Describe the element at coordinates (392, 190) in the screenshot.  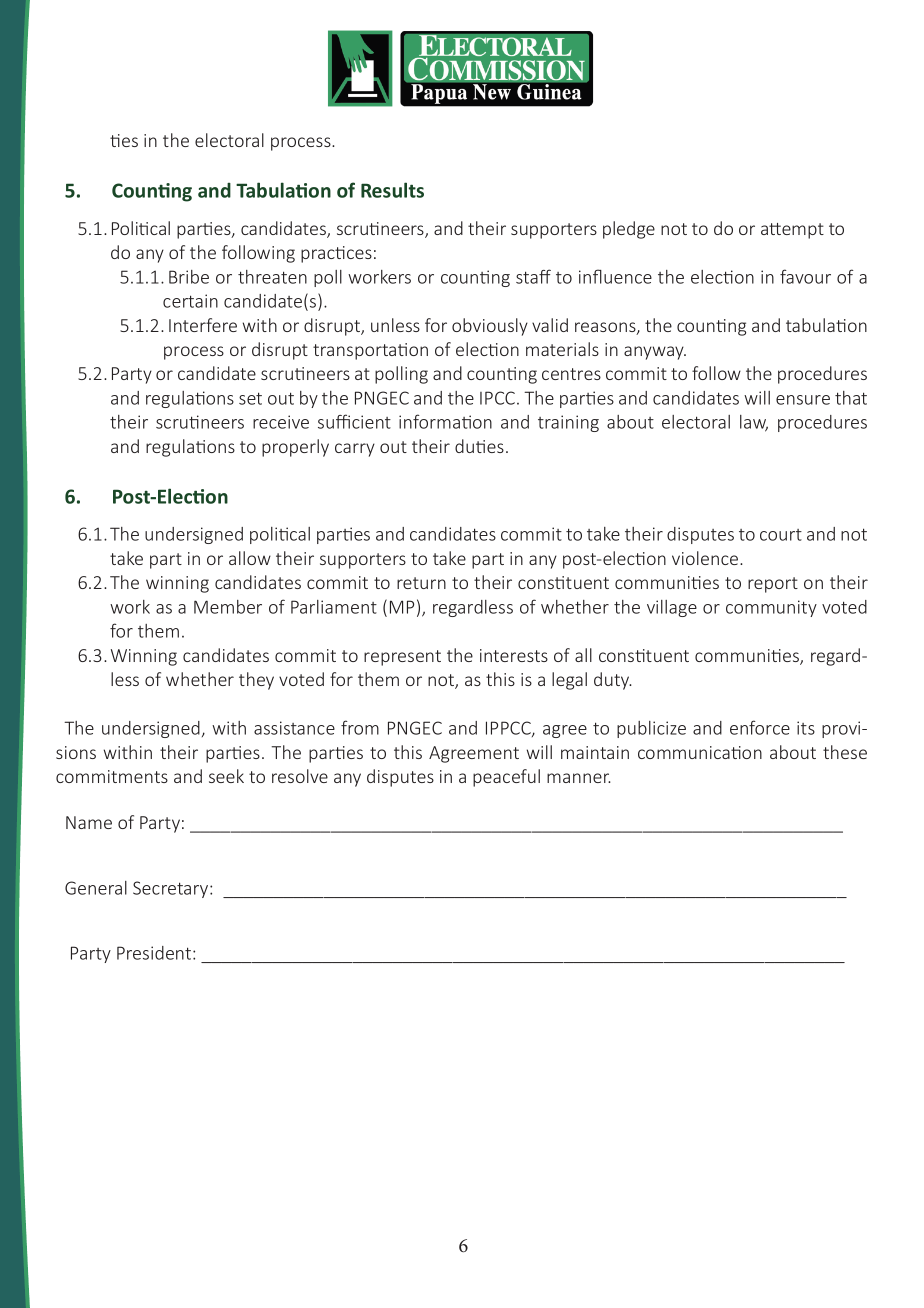
I see `Results` at that location.
